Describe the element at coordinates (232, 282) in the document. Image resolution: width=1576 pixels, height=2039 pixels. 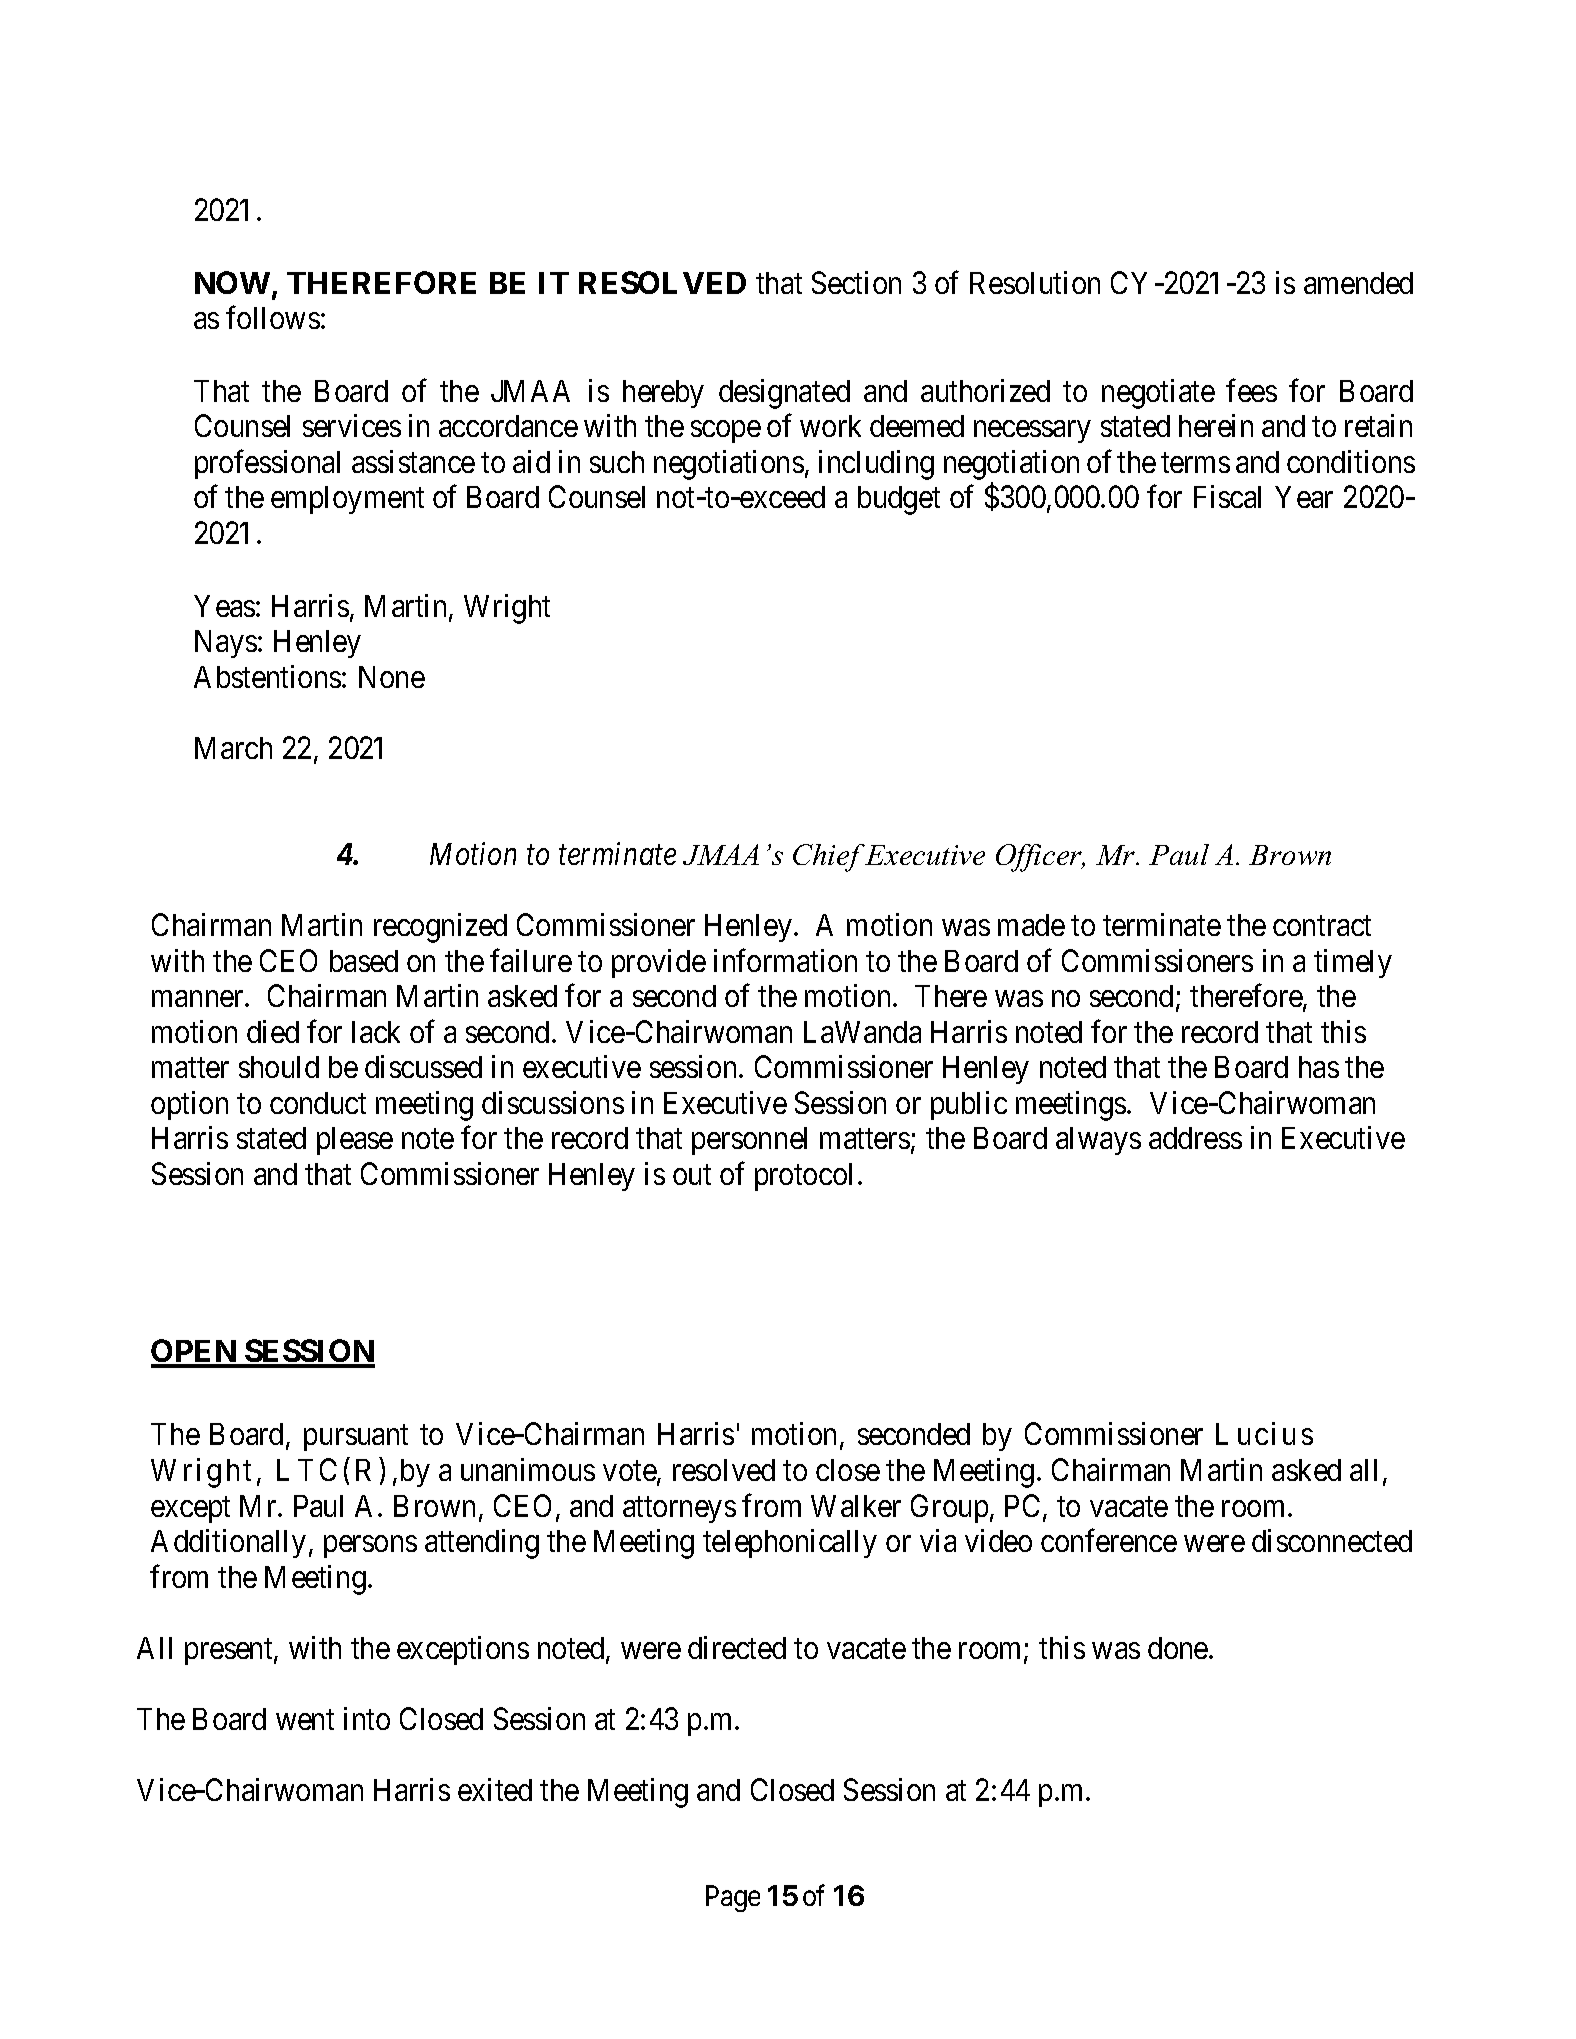
I see `NOW` at that location.
